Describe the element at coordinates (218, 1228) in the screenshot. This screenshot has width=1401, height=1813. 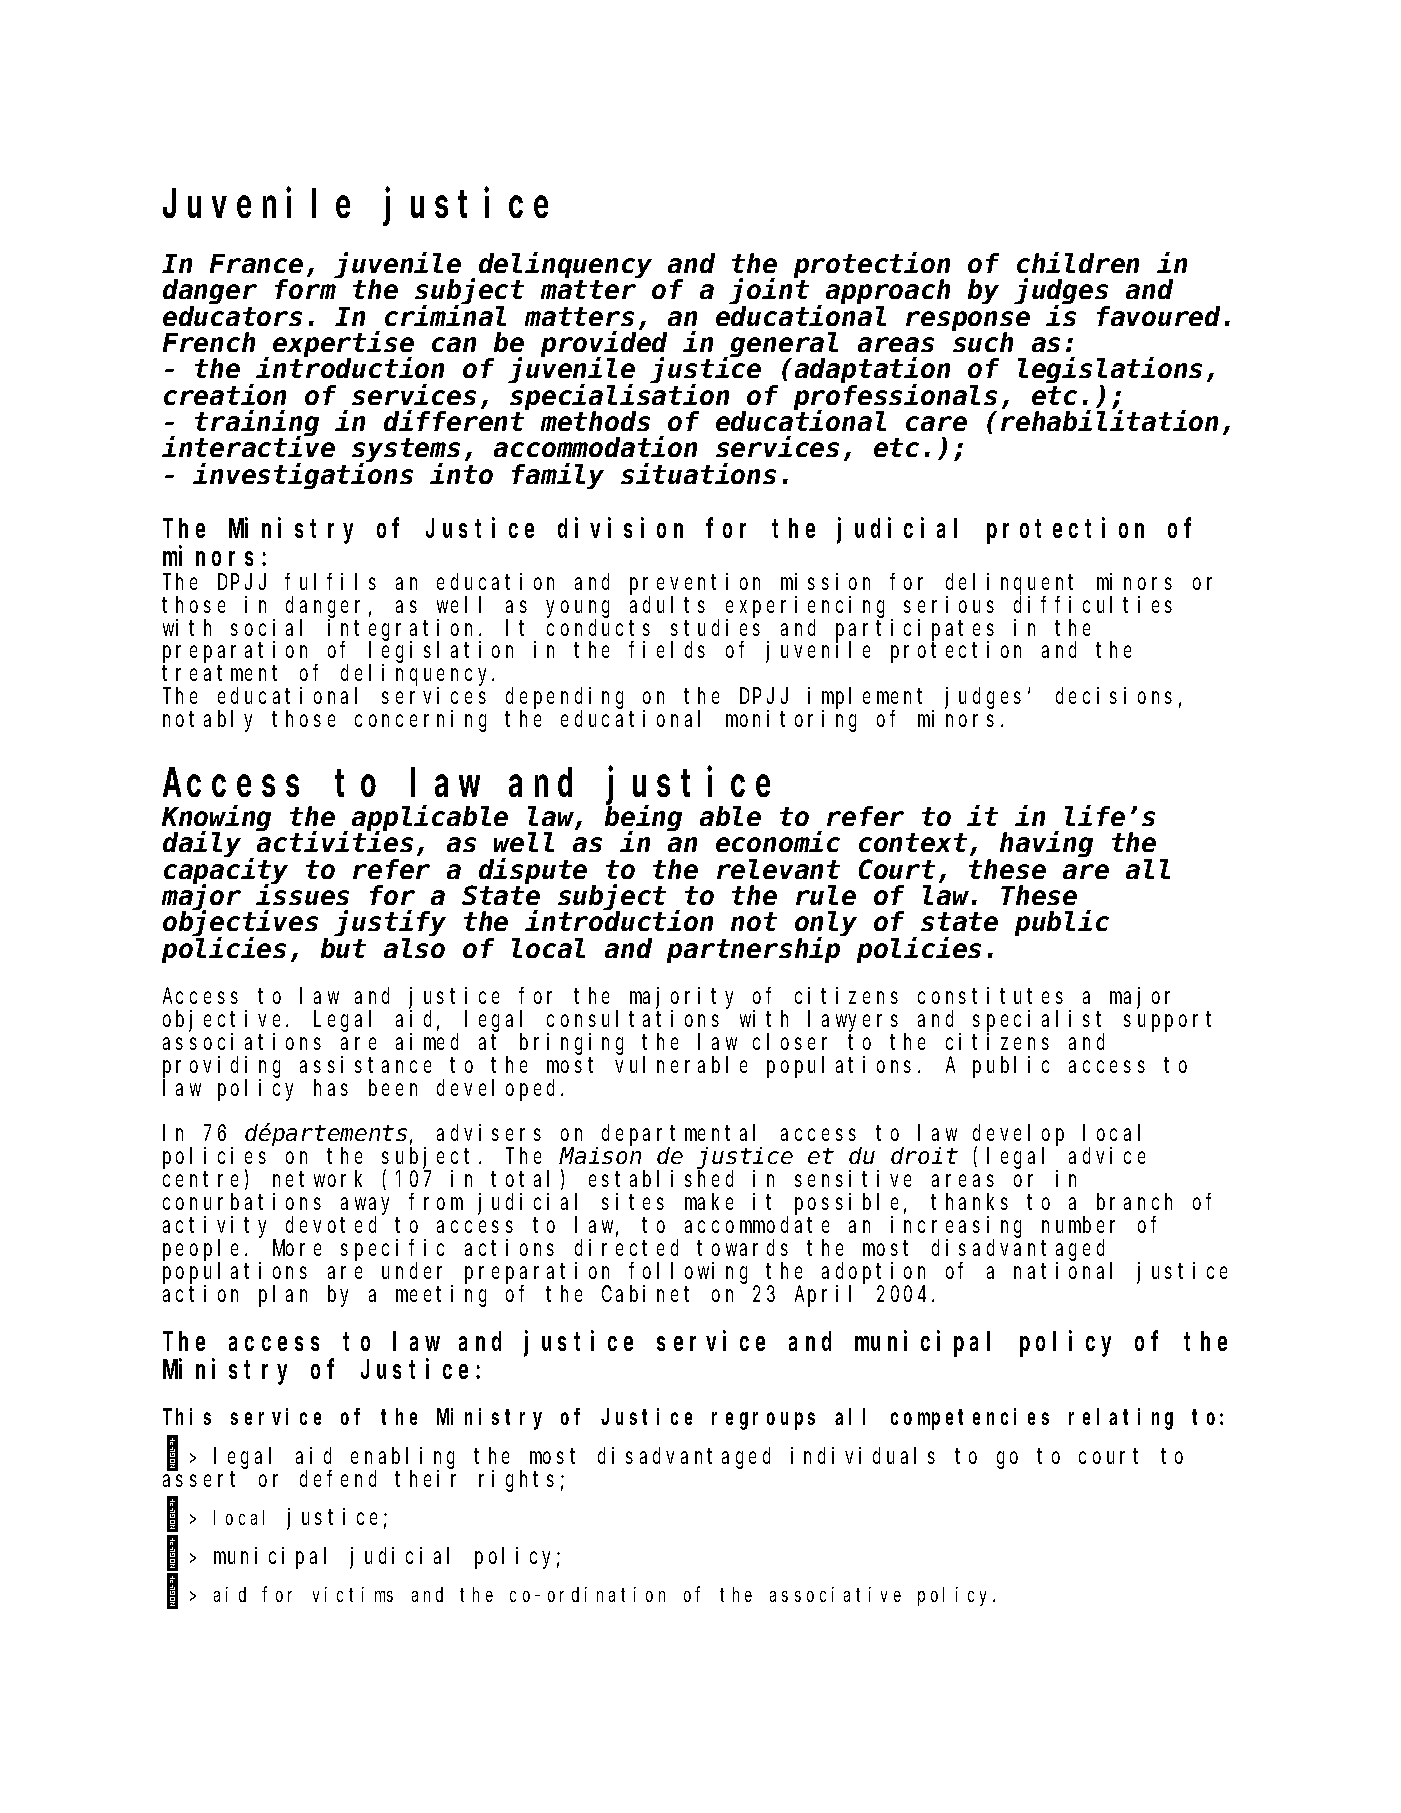
I see `activity` at that location.
